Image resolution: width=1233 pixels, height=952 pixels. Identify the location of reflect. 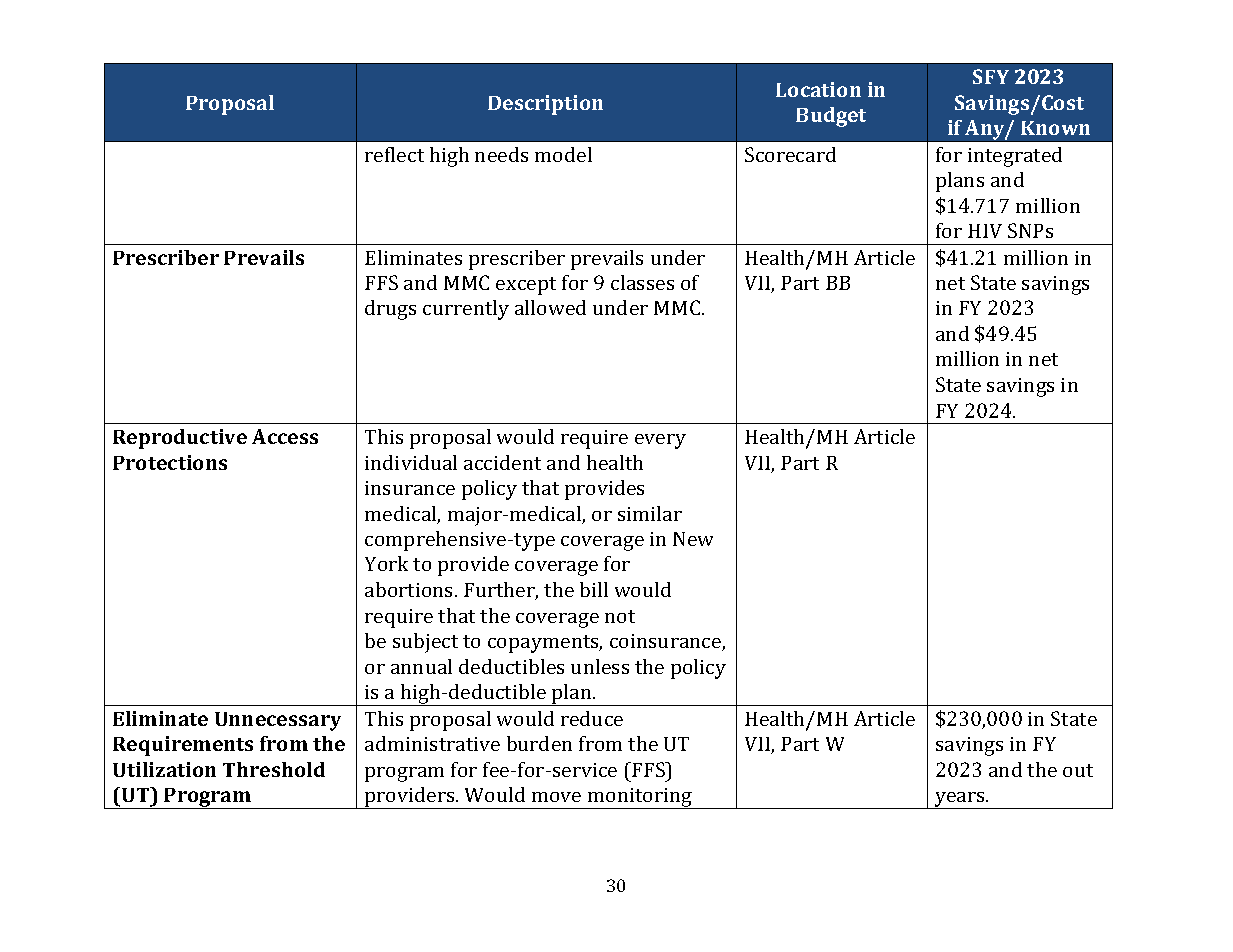
(394, 154).
